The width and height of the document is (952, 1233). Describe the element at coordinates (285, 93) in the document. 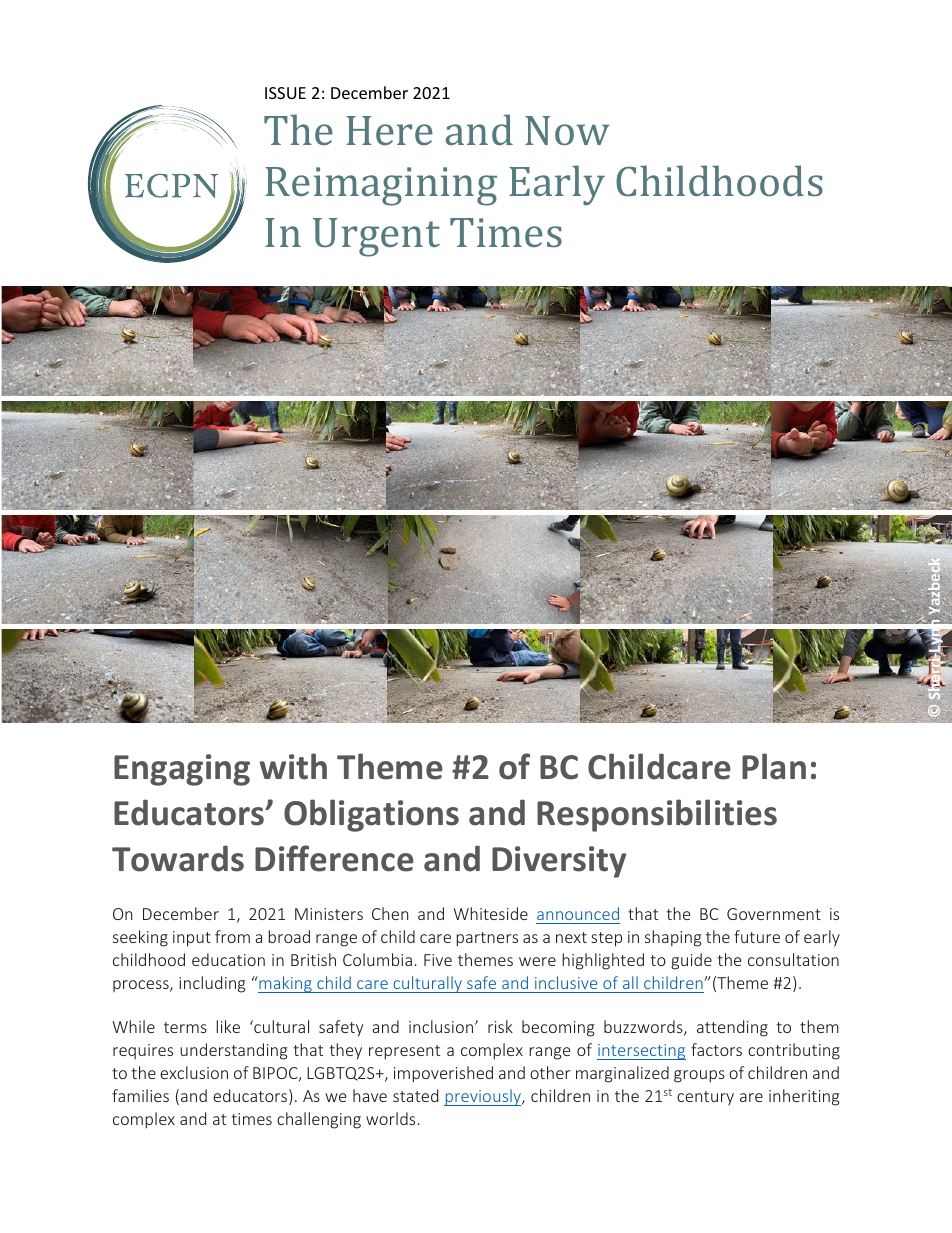

I see `ISSUE` at that location.
